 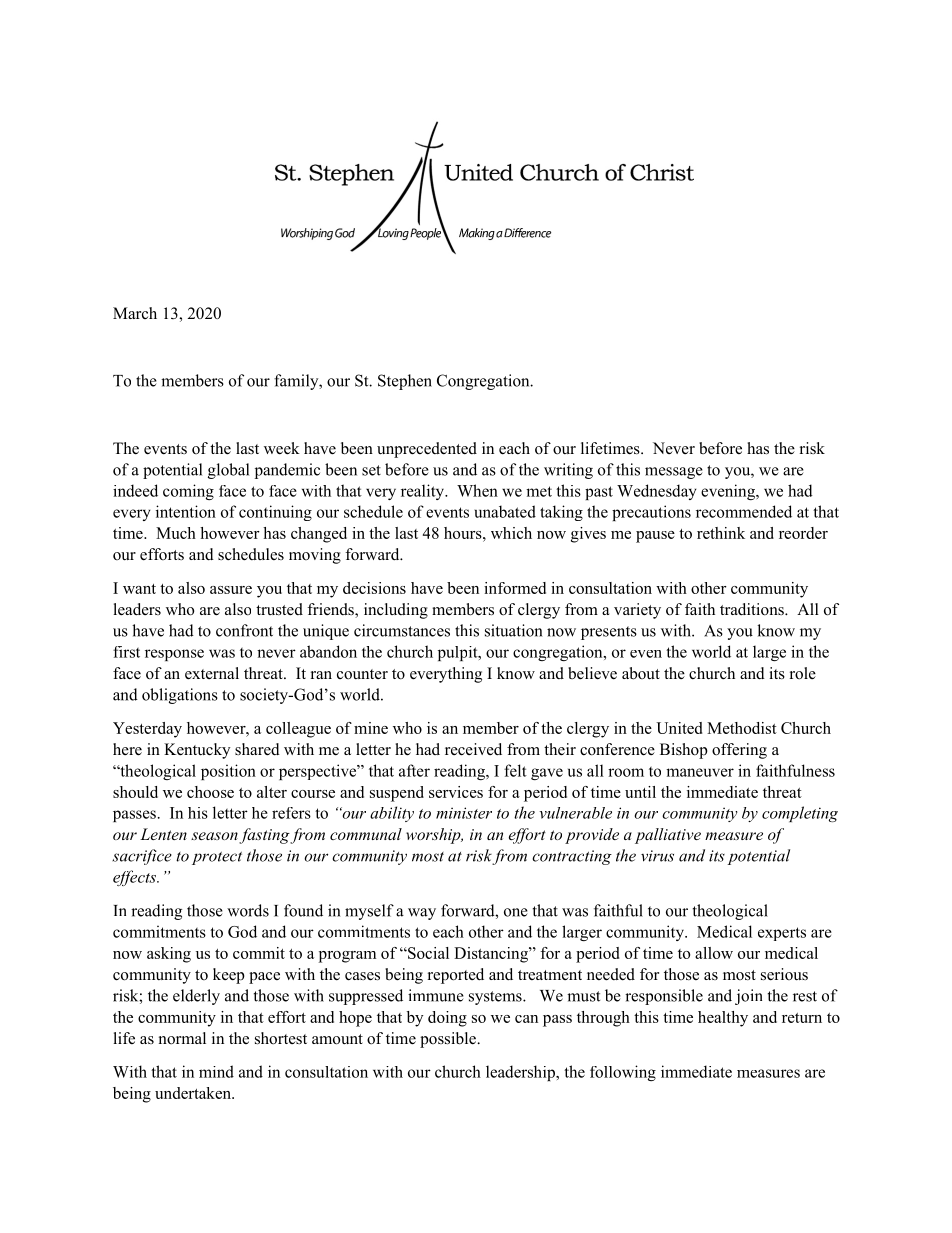 What do you see at coordinates (422, 914) in the screenshot?
I see `way` at bounding box center [422, 914].
